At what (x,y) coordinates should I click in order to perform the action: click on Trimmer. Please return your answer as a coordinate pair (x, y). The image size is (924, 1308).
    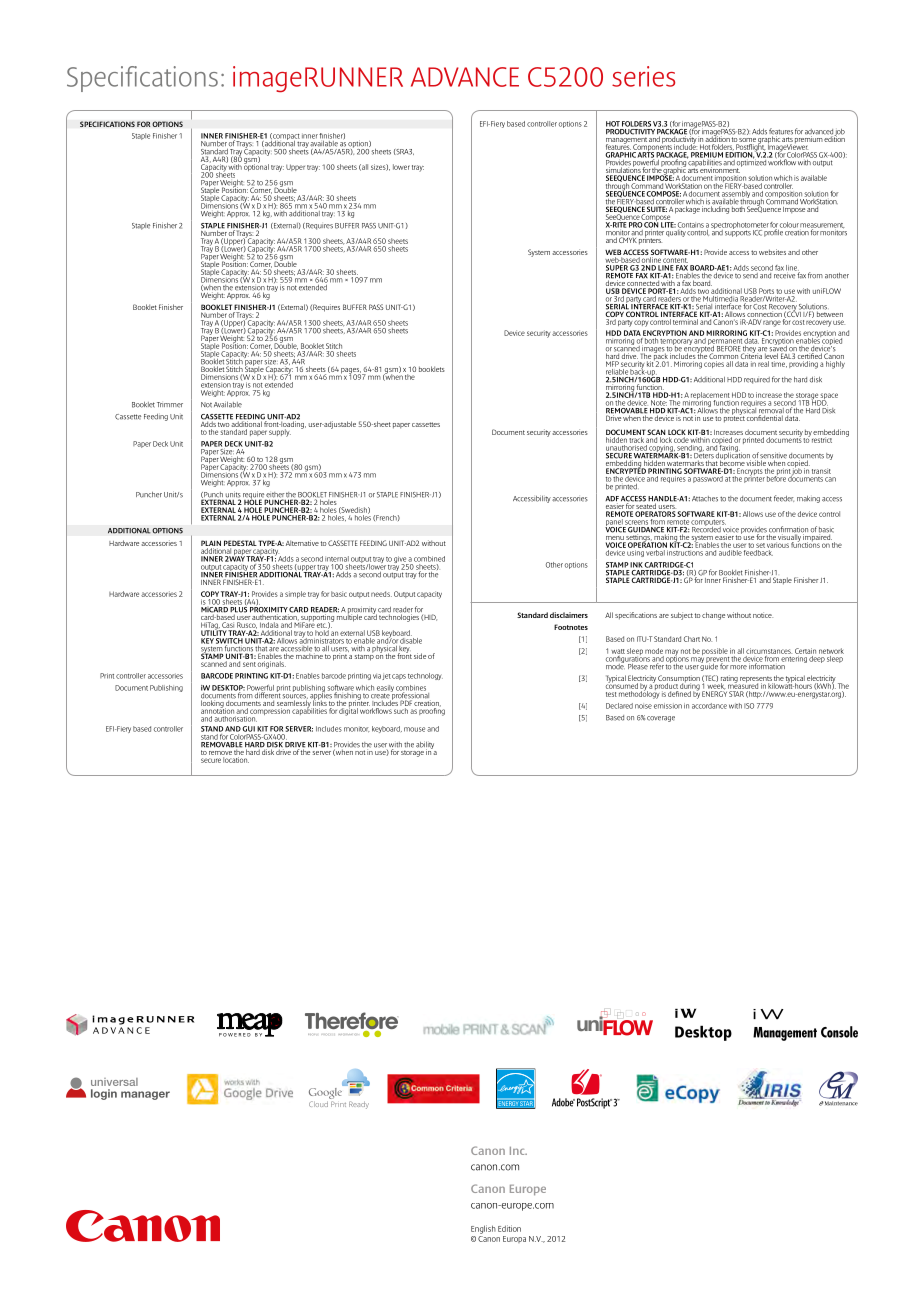
    Looking at the image, I should click on (170, 405).
